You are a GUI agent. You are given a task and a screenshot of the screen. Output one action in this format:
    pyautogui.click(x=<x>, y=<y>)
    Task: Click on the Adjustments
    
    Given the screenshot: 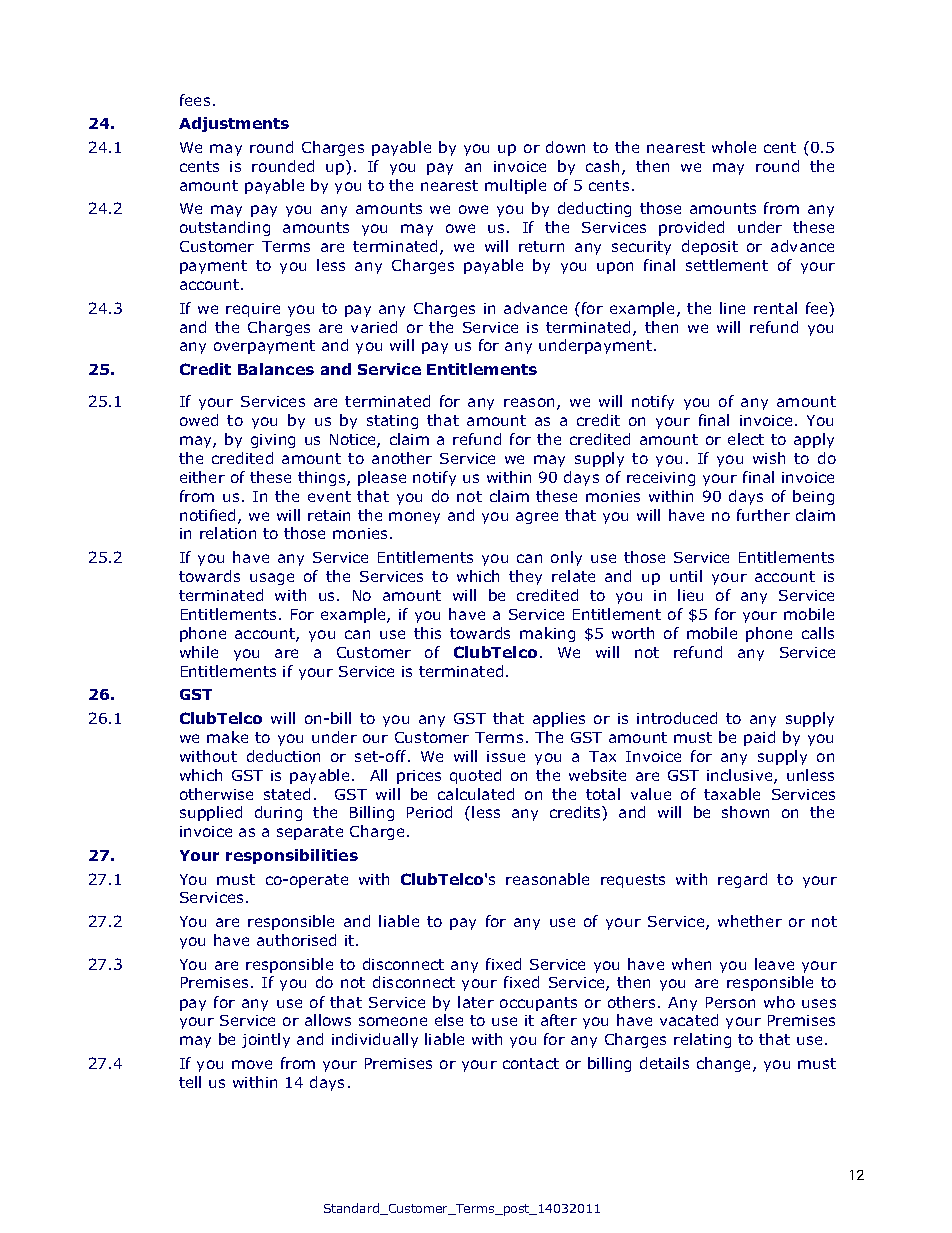 What is the action you would take?
    pyautogui.click(x=234, y=124)
